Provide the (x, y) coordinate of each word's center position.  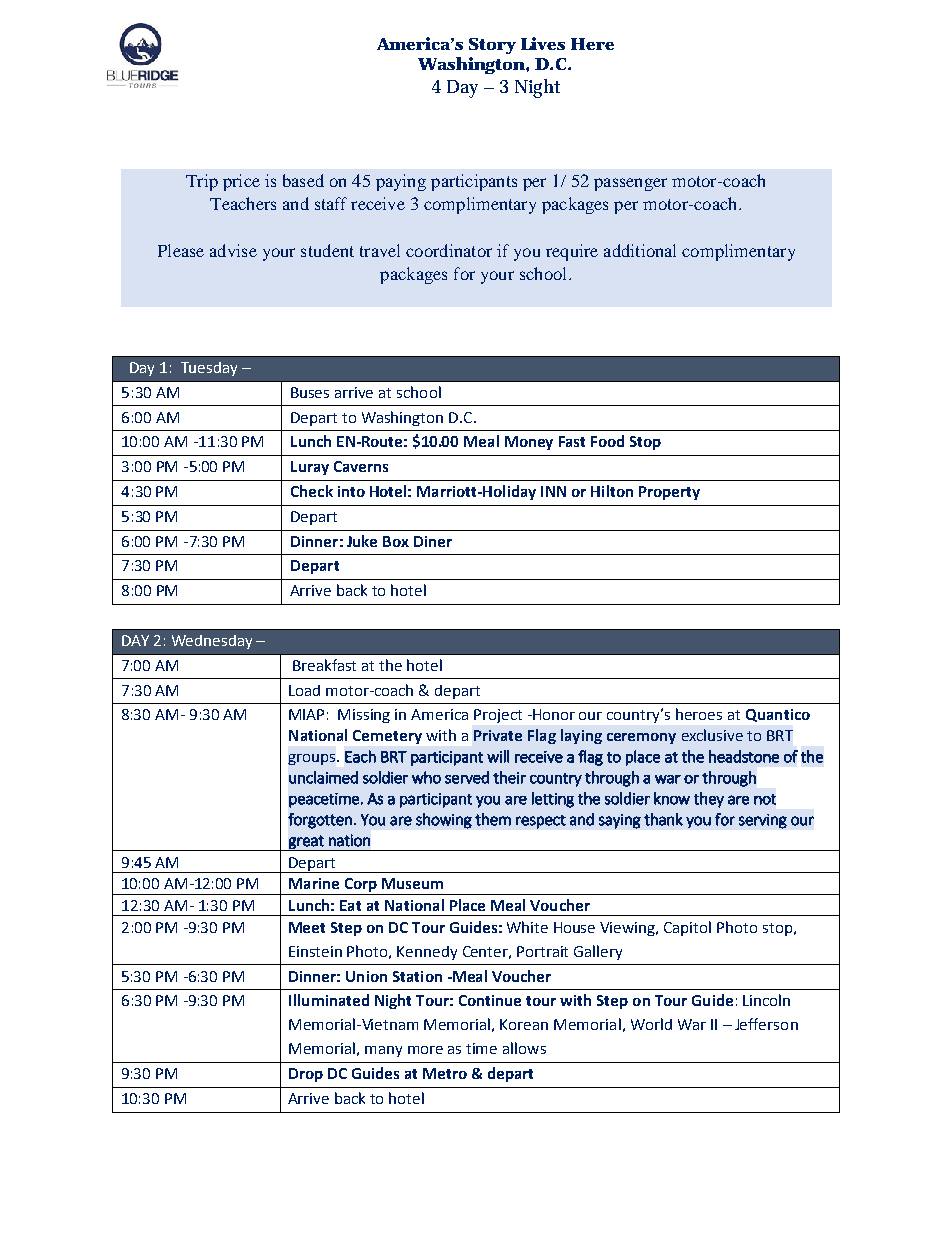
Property (669, 493)
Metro (445, 1073)
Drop (306, 1075)
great (306, 843)
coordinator (449, 250)
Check (312, 491)
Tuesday (209, 369)
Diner (433, 541)
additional (640, 250)
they (709, 800)
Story (492, 46)
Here (592, 44)
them (493, 819)
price (241, 182)
